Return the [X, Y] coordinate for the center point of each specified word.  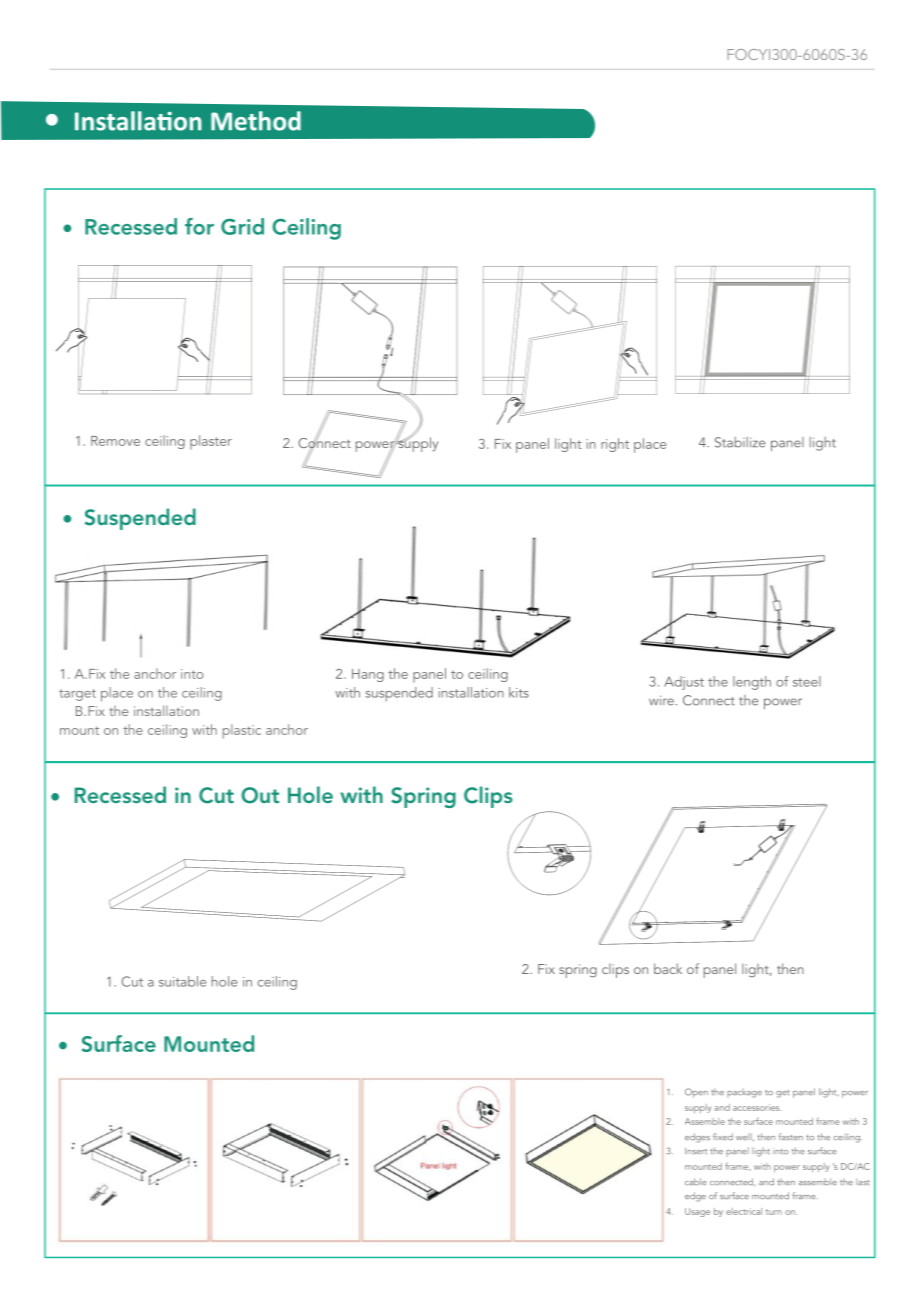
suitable [182, 981]
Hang [368, 675]
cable [696, 1182]
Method [256, 121]
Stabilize [740, 442]
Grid [242, 226]
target [77, 695]
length [752, 683]
